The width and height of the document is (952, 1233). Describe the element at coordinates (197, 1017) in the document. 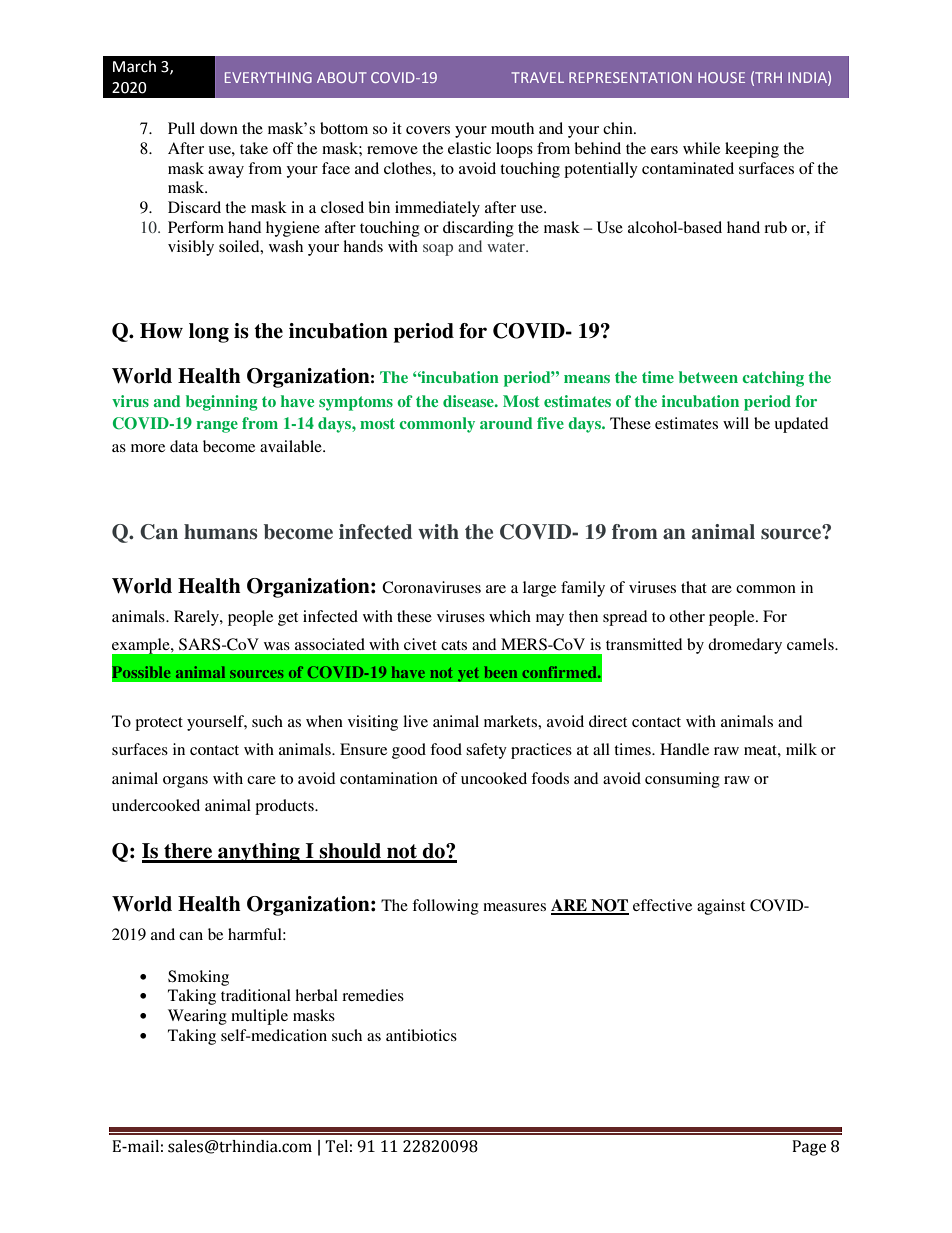

I see `Wearing` at that location.
